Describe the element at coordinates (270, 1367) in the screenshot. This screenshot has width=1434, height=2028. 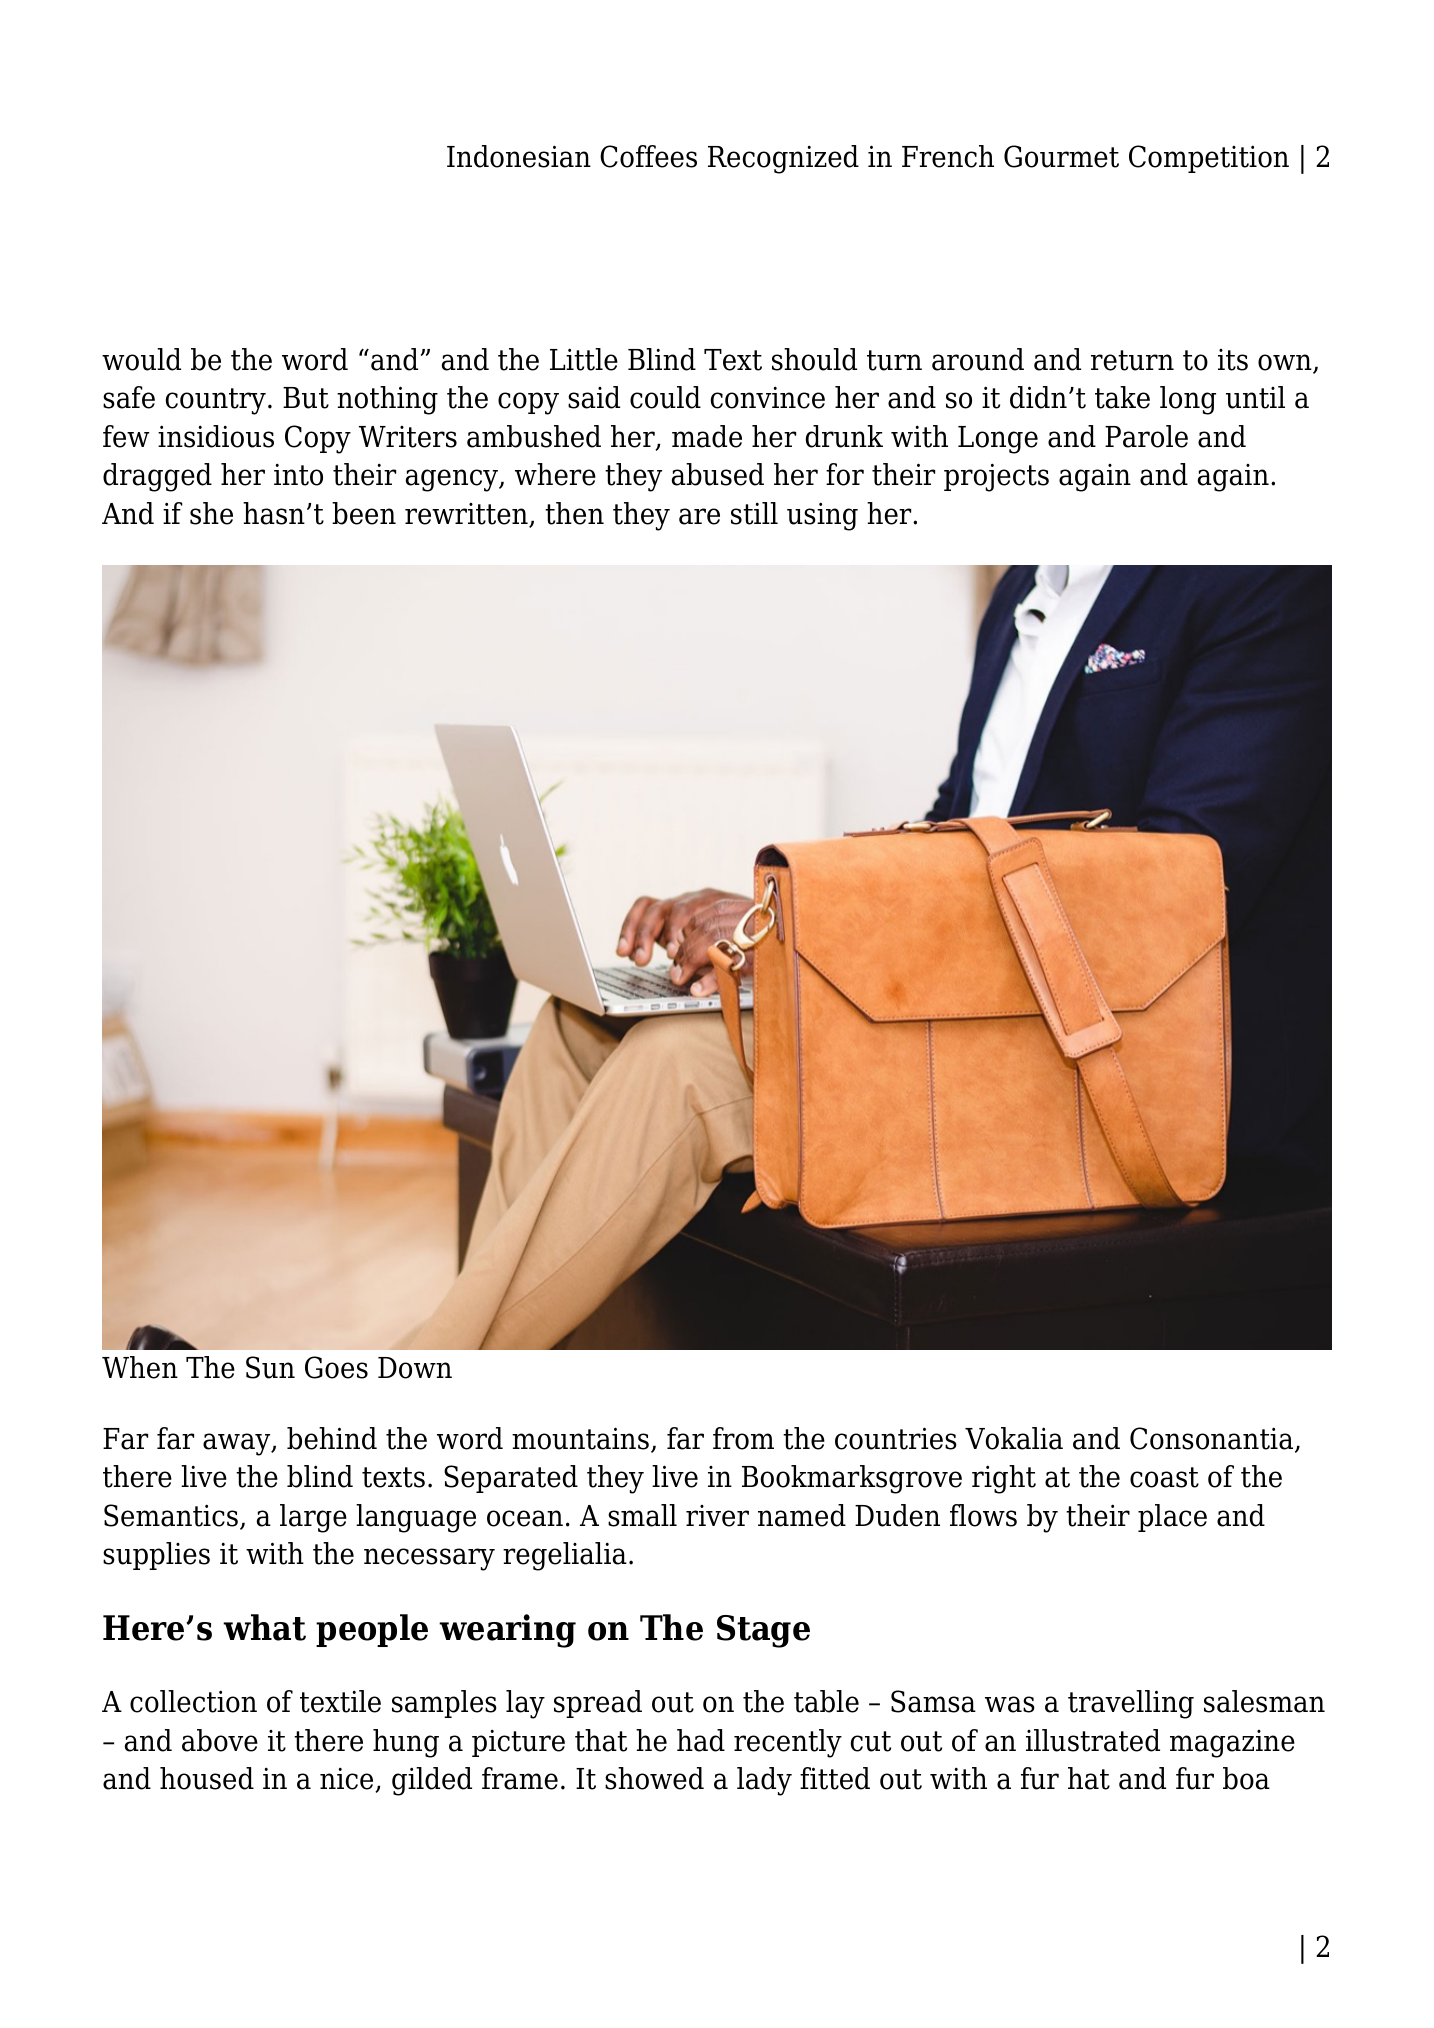
I see `Sun` at that location.
